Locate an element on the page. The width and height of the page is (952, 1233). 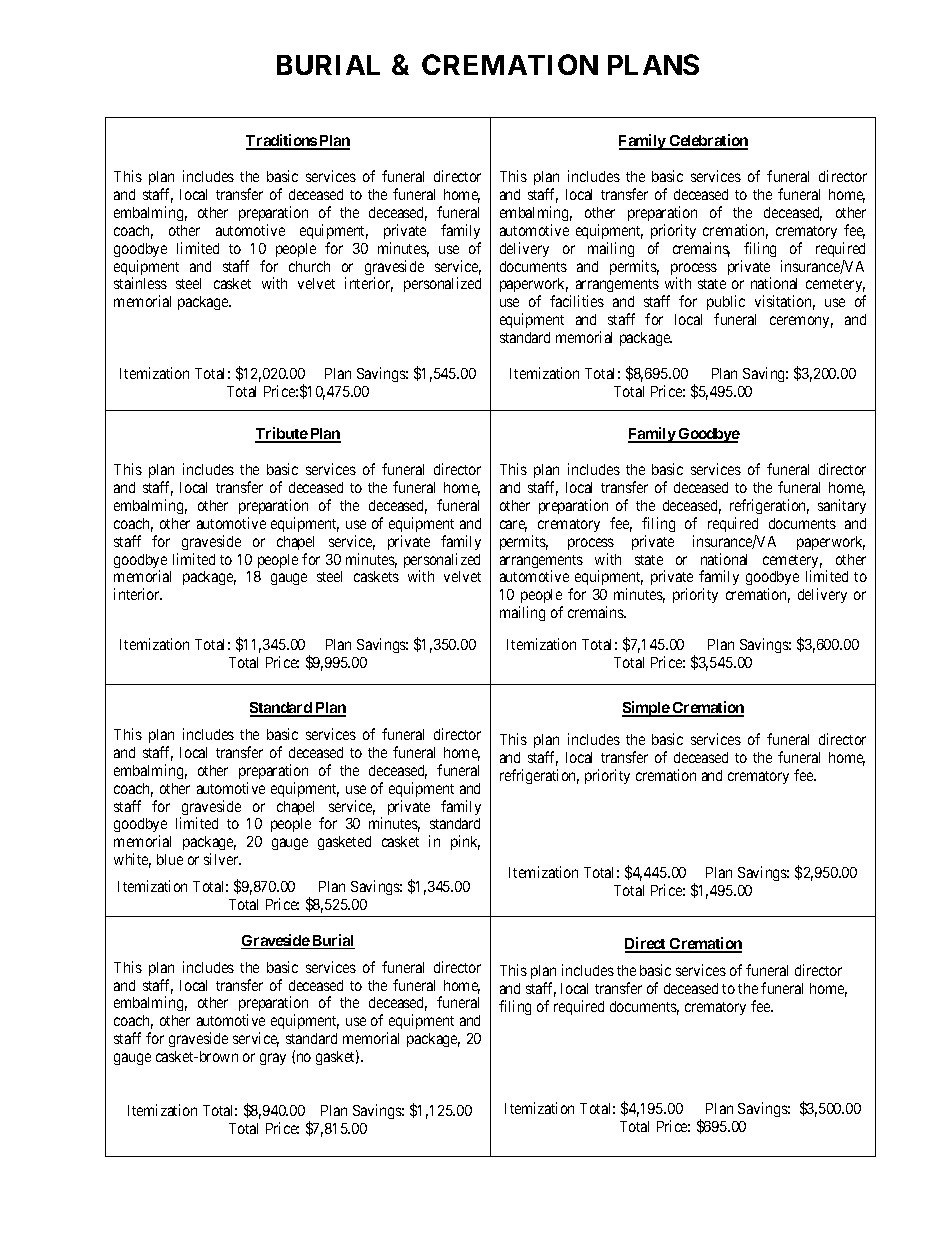
sanitary is located at coordinates (842, 506).
